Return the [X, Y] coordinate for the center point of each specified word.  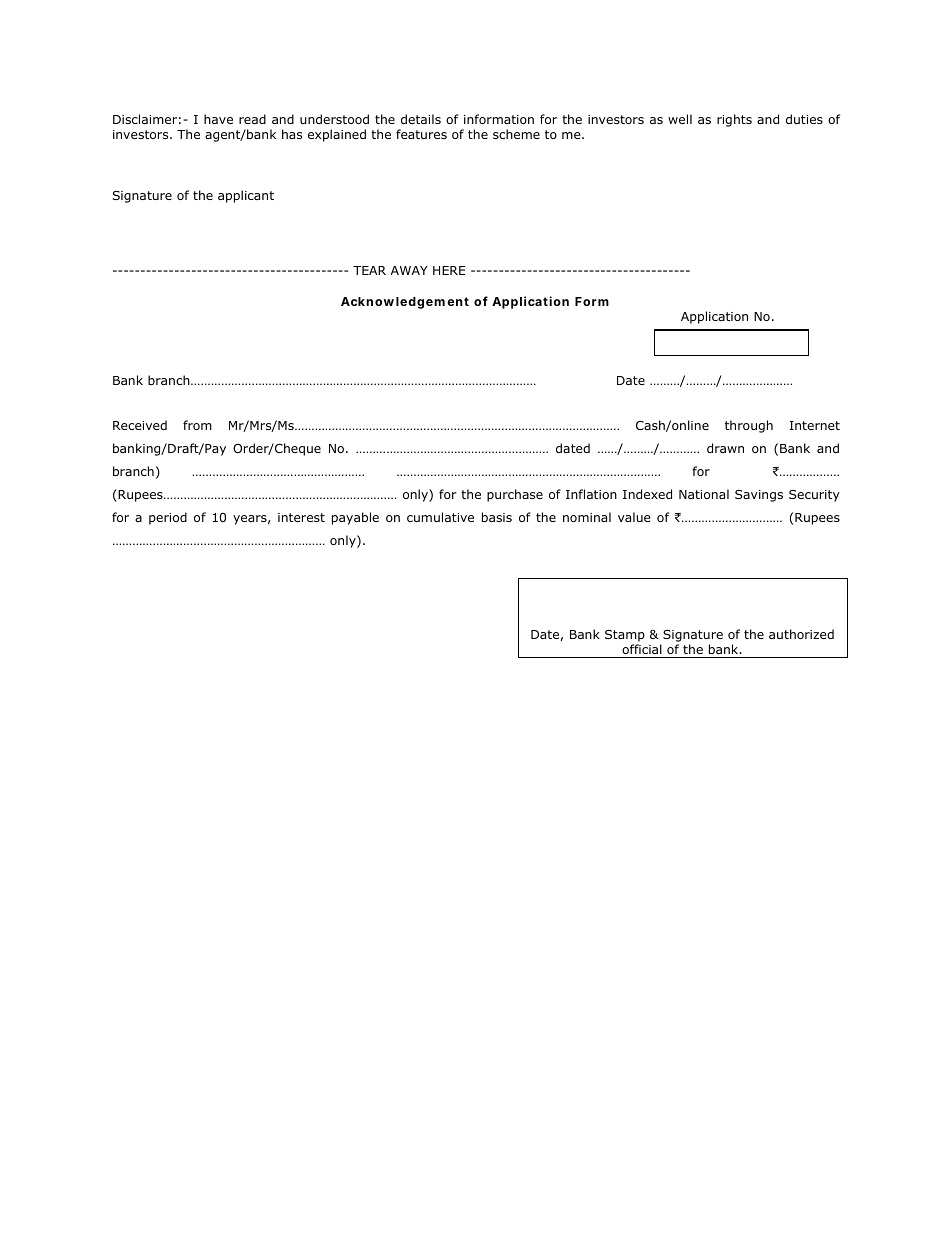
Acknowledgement [405, 303]
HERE [449, 270]
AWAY [409, 270]
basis [497, 517]
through [749, 426]
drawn [725, 448]
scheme [516, 134]
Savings [759, 496]
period [168, 518]
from [197, 425]
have [218, 119]
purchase [515, 495]
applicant [246, 196]
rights [734, 120]
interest [301, 517]
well [680, 119]
